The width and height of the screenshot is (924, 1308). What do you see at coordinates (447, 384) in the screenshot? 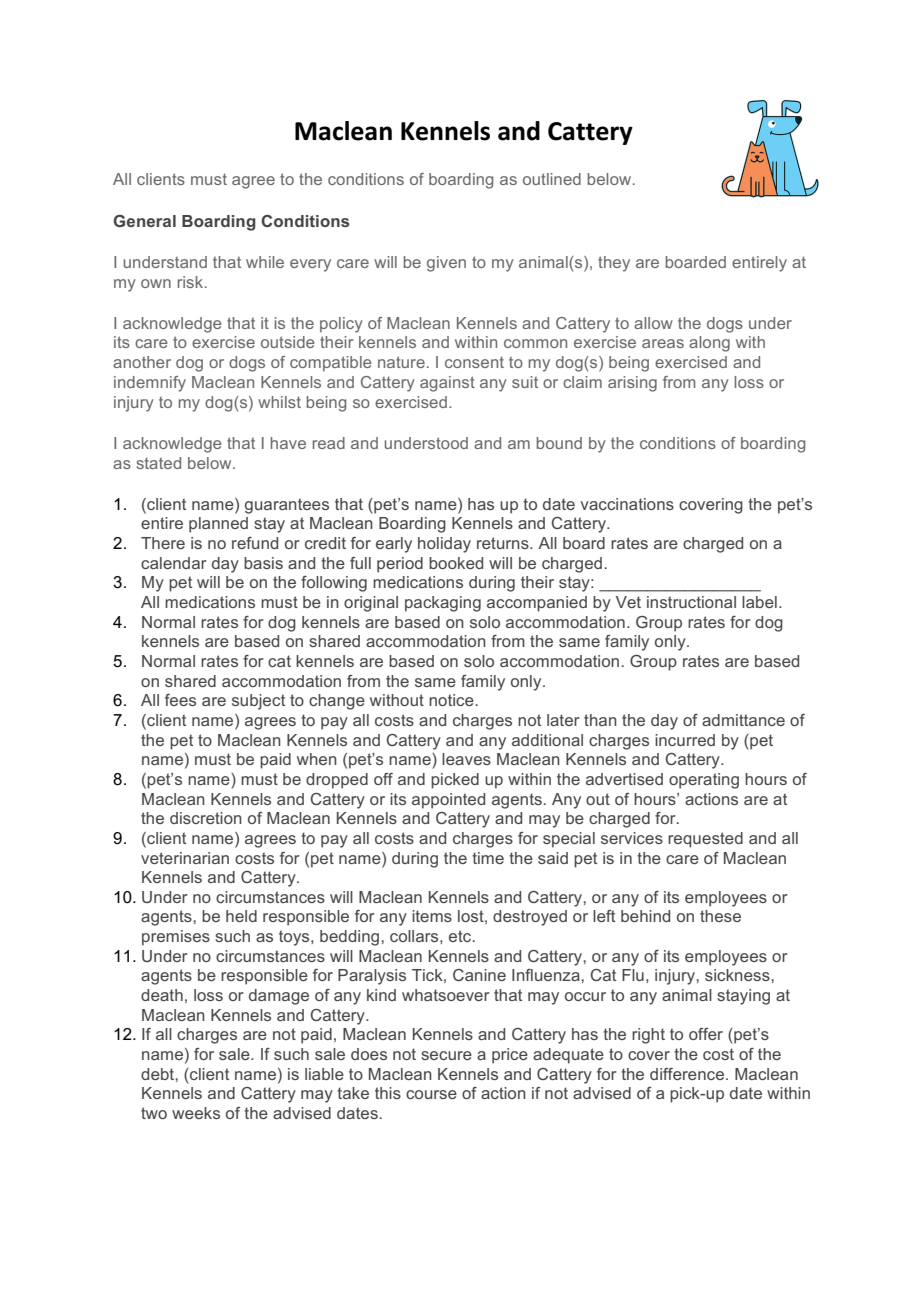
I see `against` at bounding box center [447, 384].
